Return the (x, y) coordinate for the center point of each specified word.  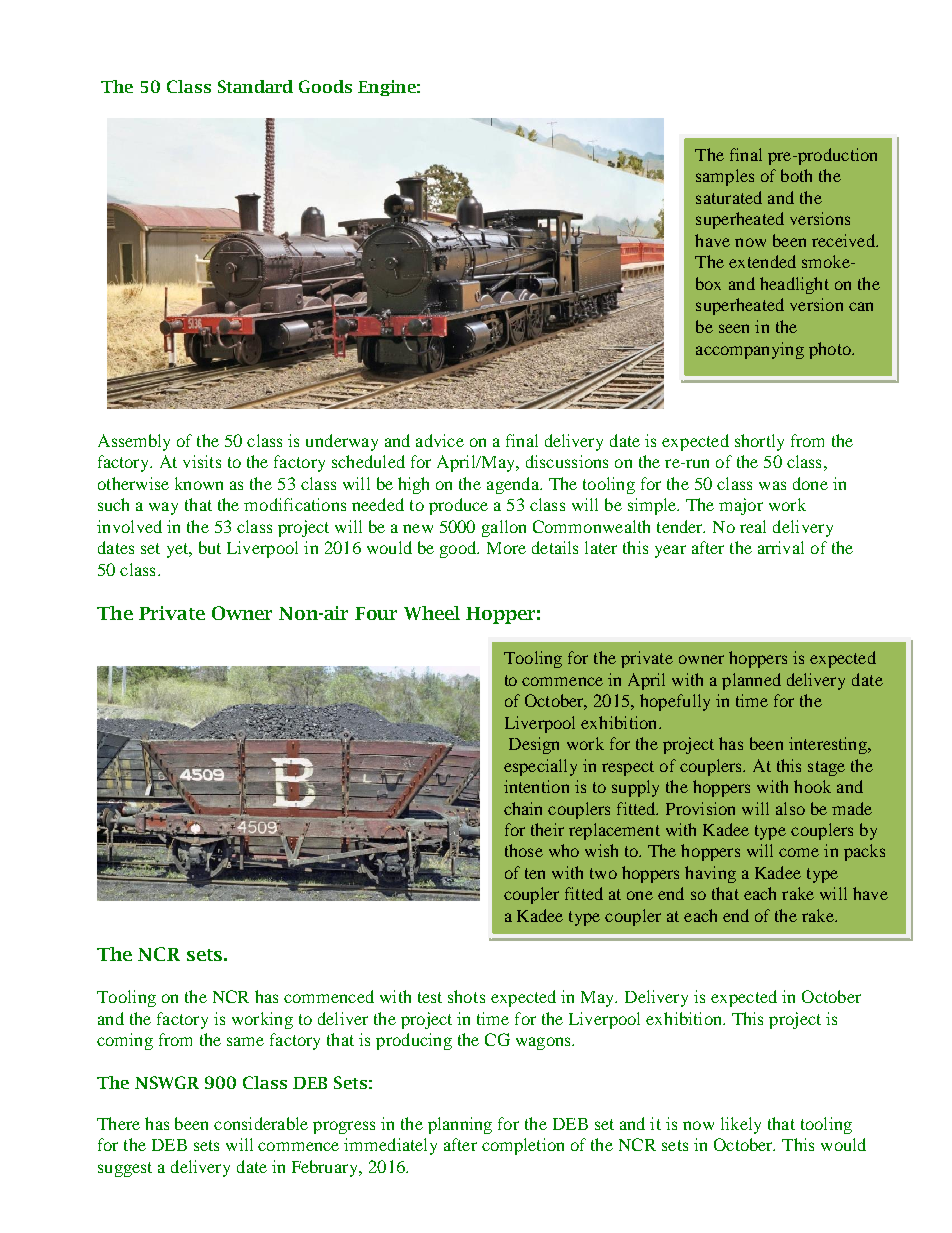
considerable (261, 1123)
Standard (255, 86)
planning (460, 1125)
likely (741, 1125)
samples (725, 177)
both (796, 175)
